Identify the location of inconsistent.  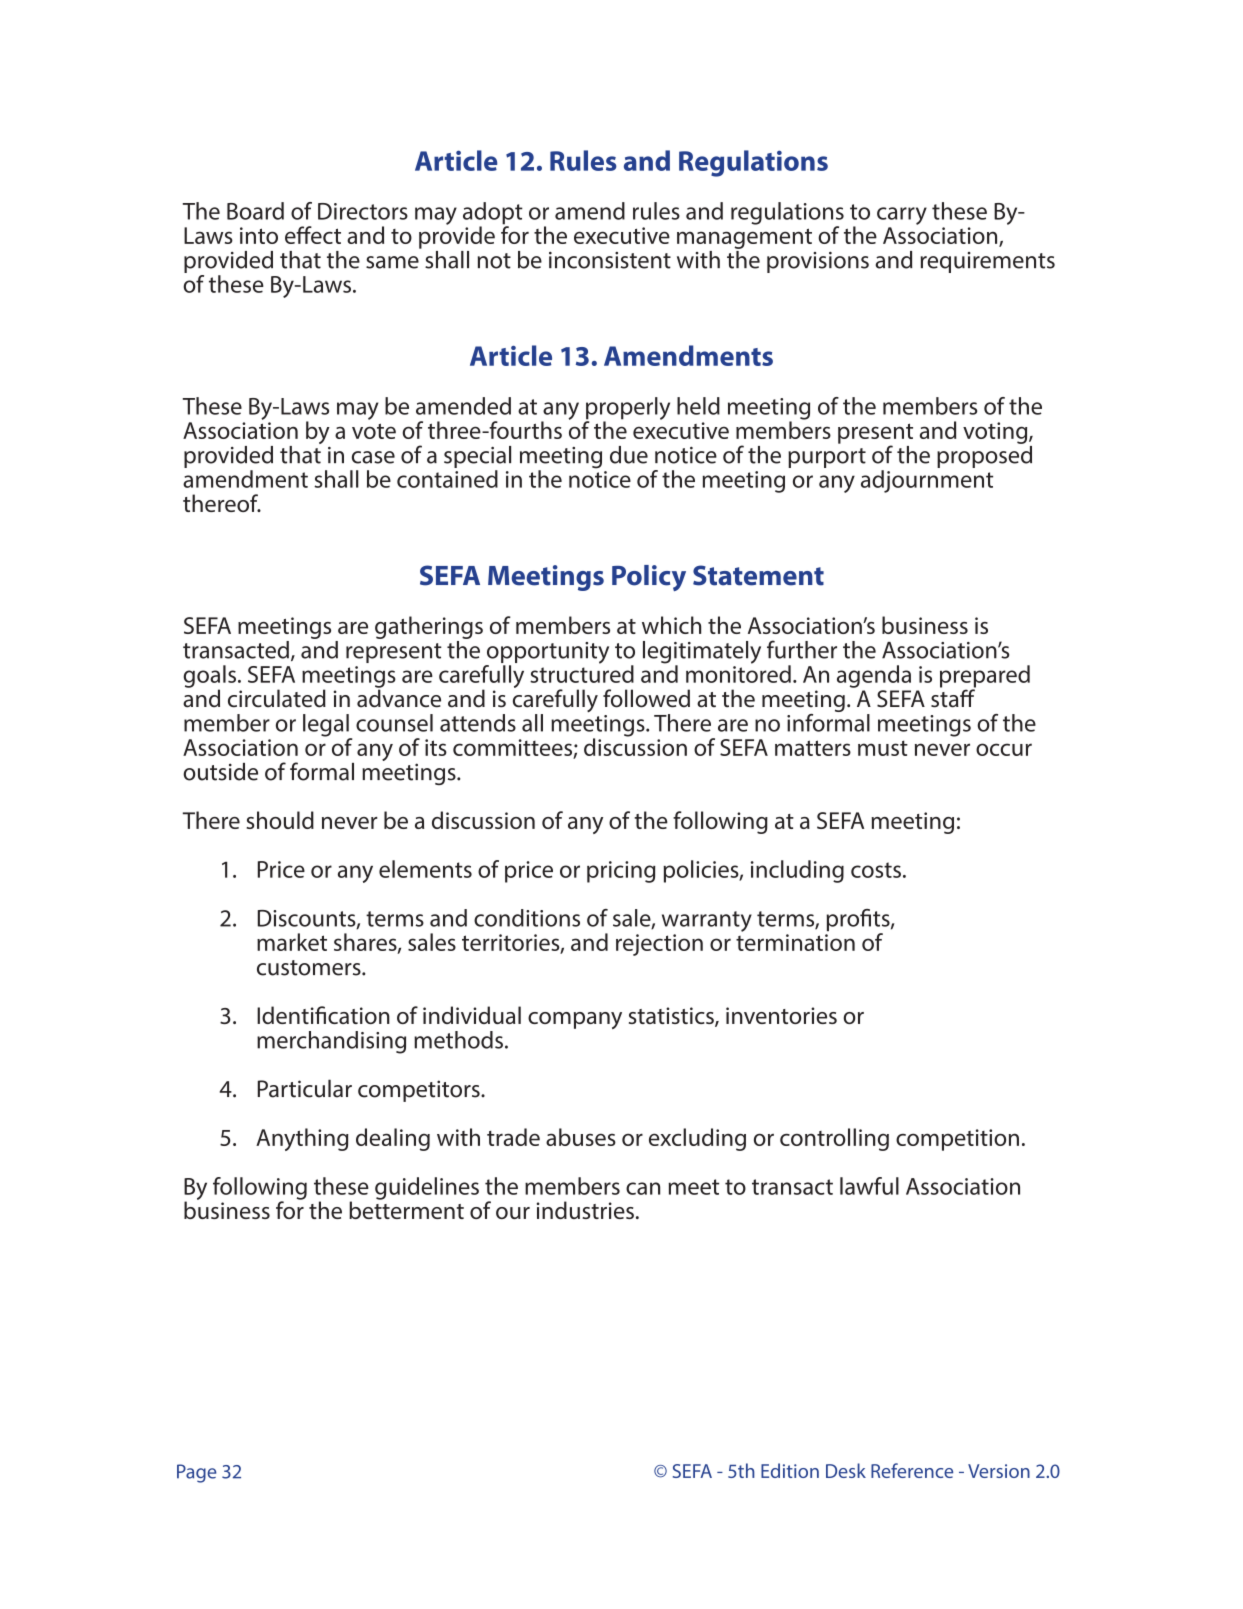
(610, 260).
